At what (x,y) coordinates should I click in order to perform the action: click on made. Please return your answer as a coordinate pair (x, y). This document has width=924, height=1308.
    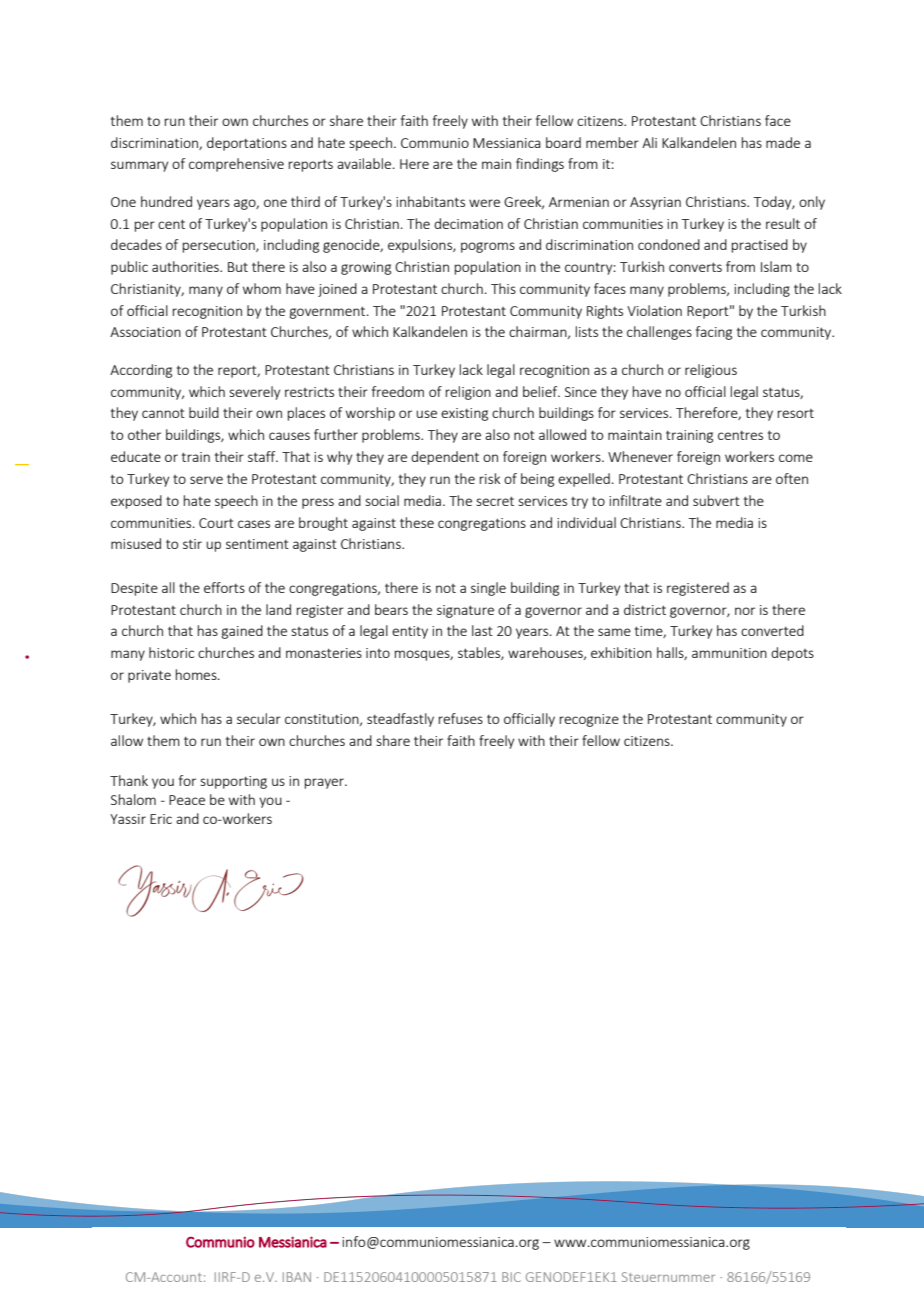
    Looking at the image, I should click on (783, 142).
